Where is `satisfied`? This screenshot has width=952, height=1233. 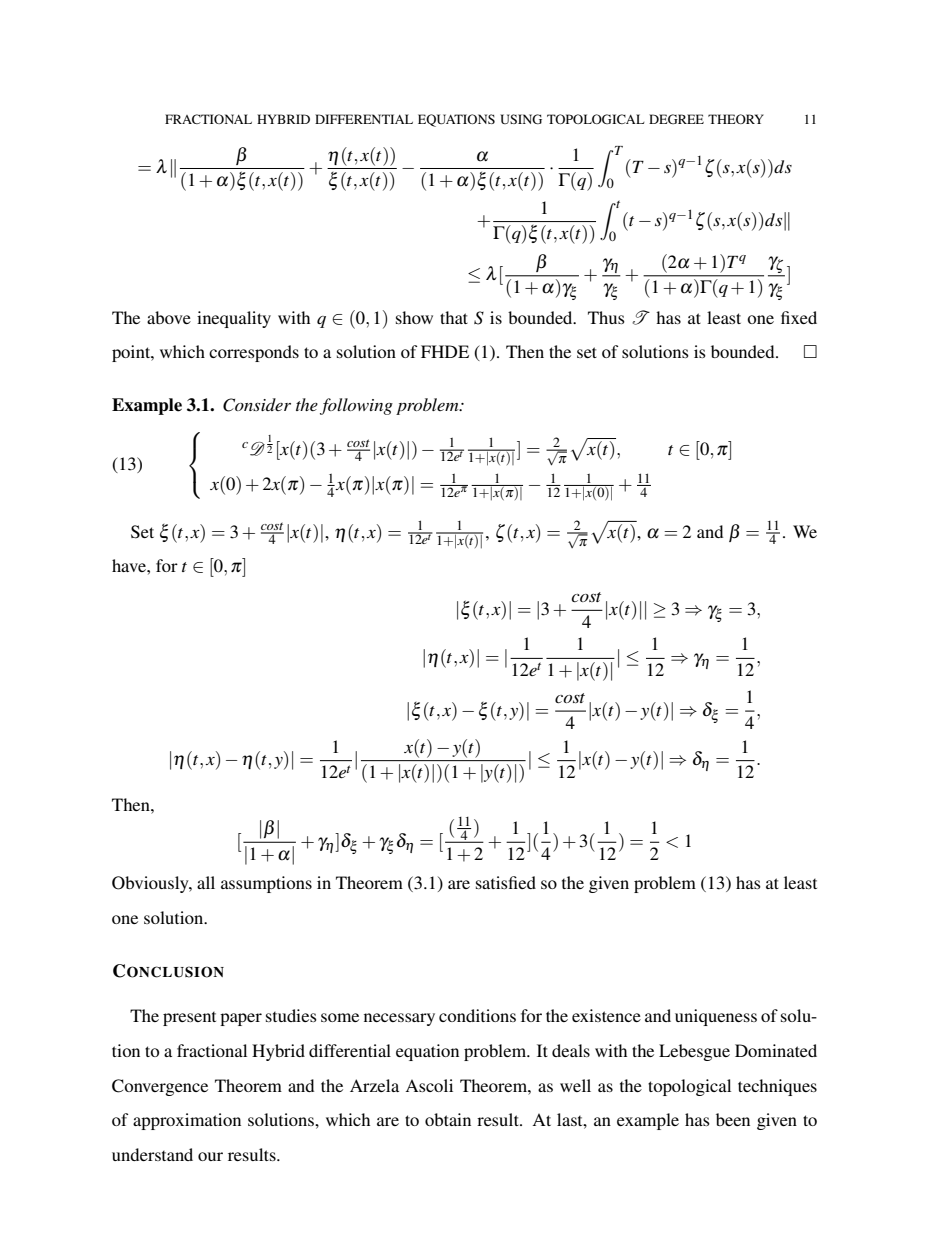
satisfied is located at coordinates (506, 882).
